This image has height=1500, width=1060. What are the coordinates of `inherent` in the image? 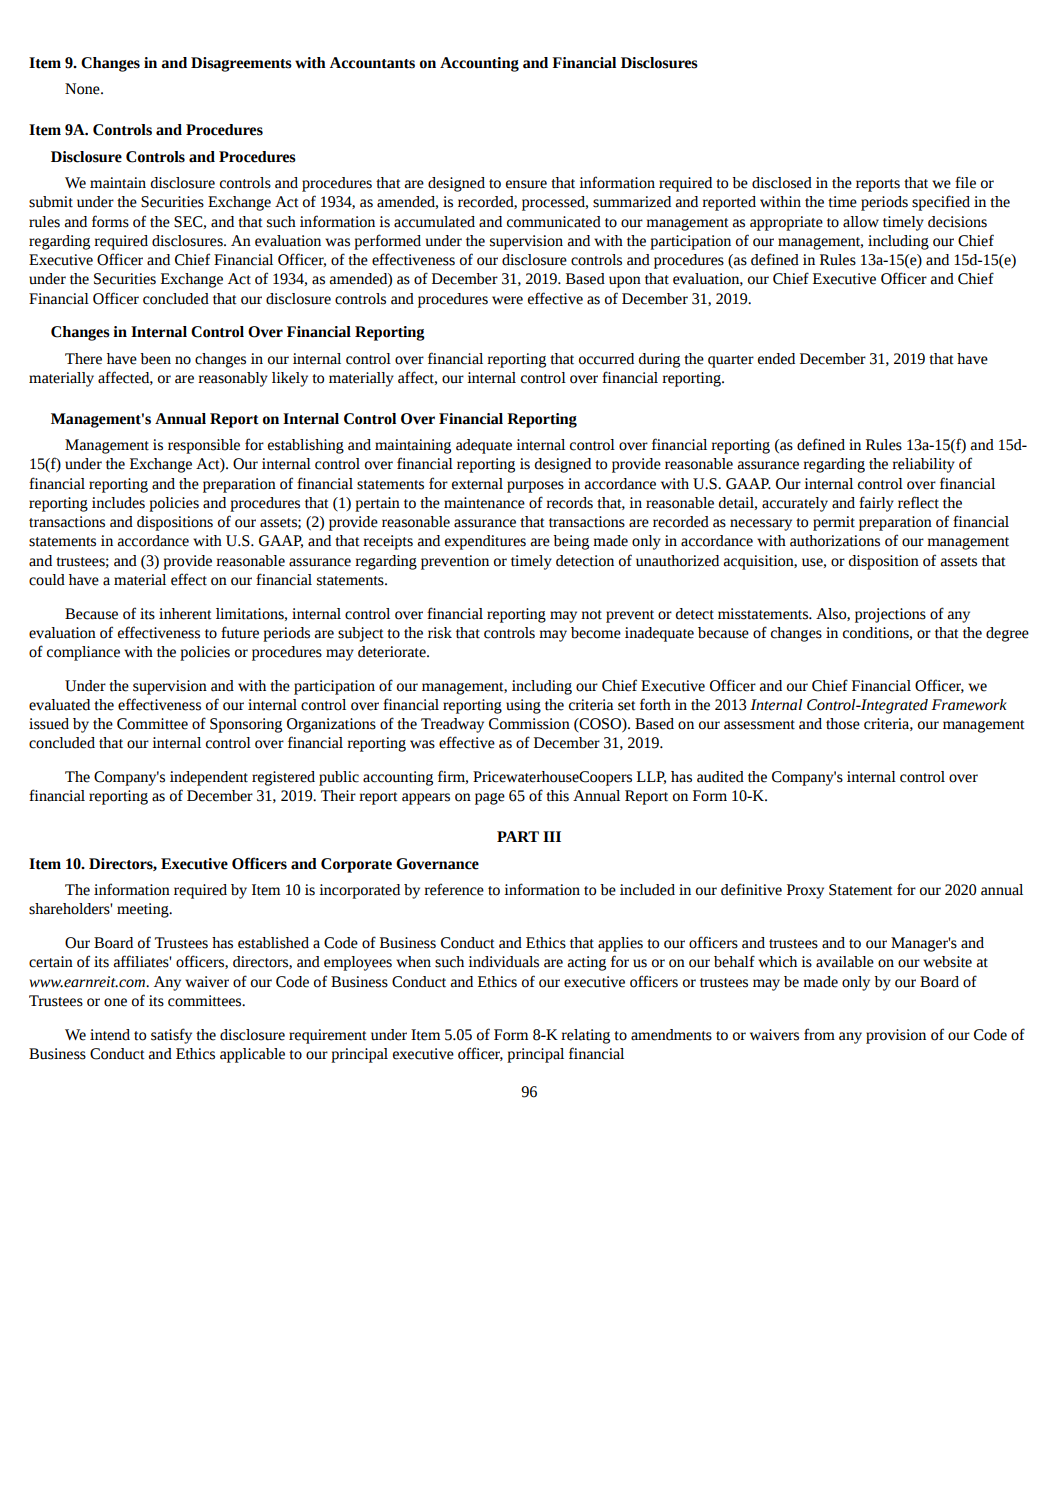 It's located at (185, 614).
